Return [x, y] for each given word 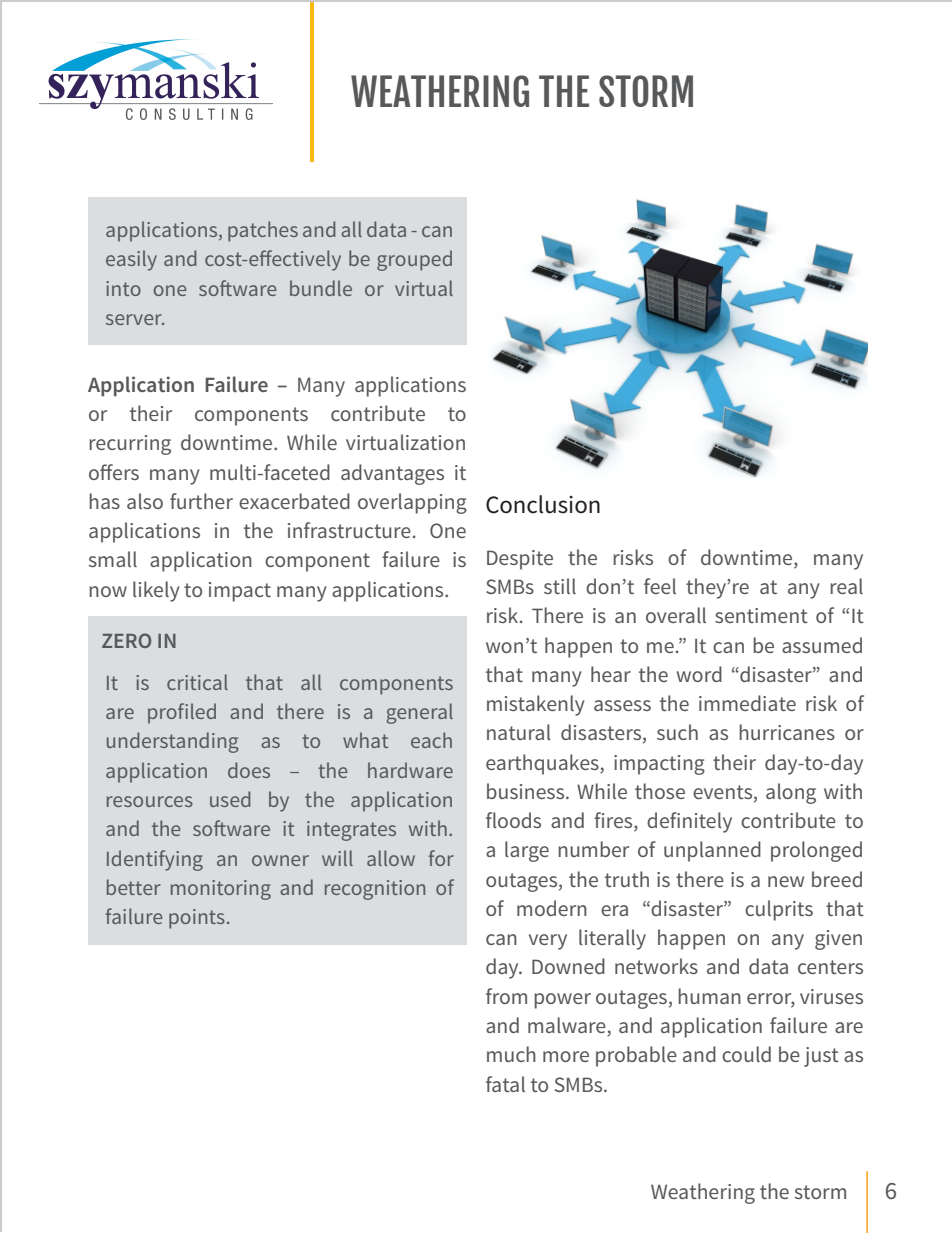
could [746, 1054]
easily [131, 260]
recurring [130, 445]
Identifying [155, 860]
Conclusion [543, 504]
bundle [321, 288]
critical [197, 682]
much [511, 1054]
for [441, 858]
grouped [414, 260]
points [197, 919]
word [699, 674]
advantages [392, 474]
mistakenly [536, 705]
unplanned [712, 851]
